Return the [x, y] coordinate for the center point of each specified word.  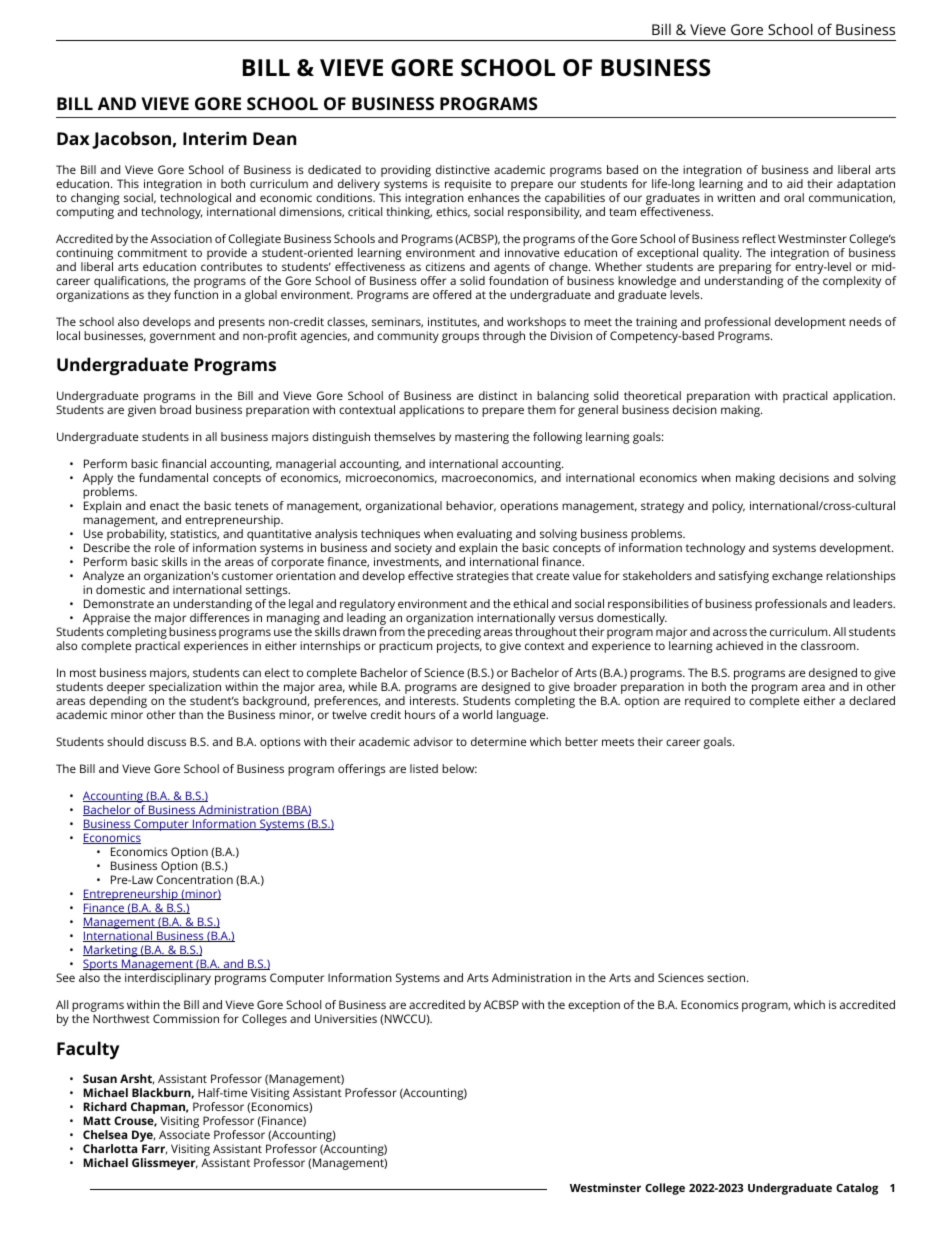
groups [460, 338]
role [165, 547]
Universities [346, 1018]
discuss [166, 741]
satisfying [744, 577]
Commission [186, 1018]
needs [865, 321]
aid [795, 183]
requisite [468, 186]
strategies [483, 577]
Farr [154, 1149]
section [727, 977]
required [707, 702]
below [459, 768]
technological [194, 200]
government [183, 337]
